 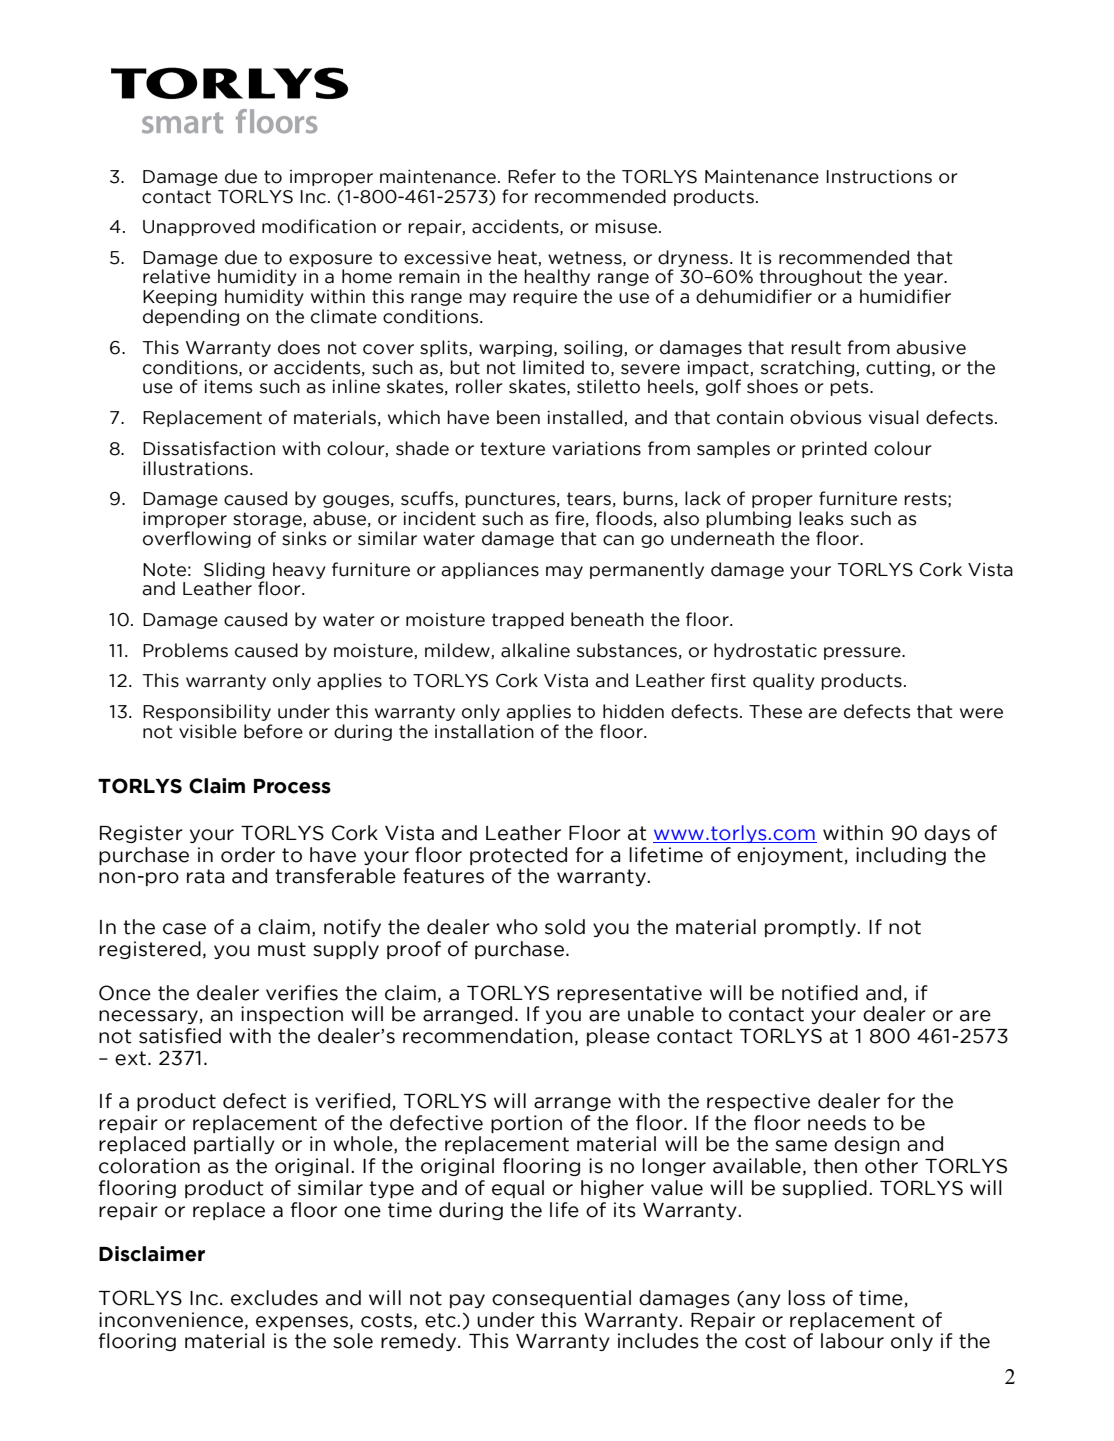 What do you see at coordinates (199, 227) in the screenshot?
I see `Unapproved` at bounding box center [199, 227].
